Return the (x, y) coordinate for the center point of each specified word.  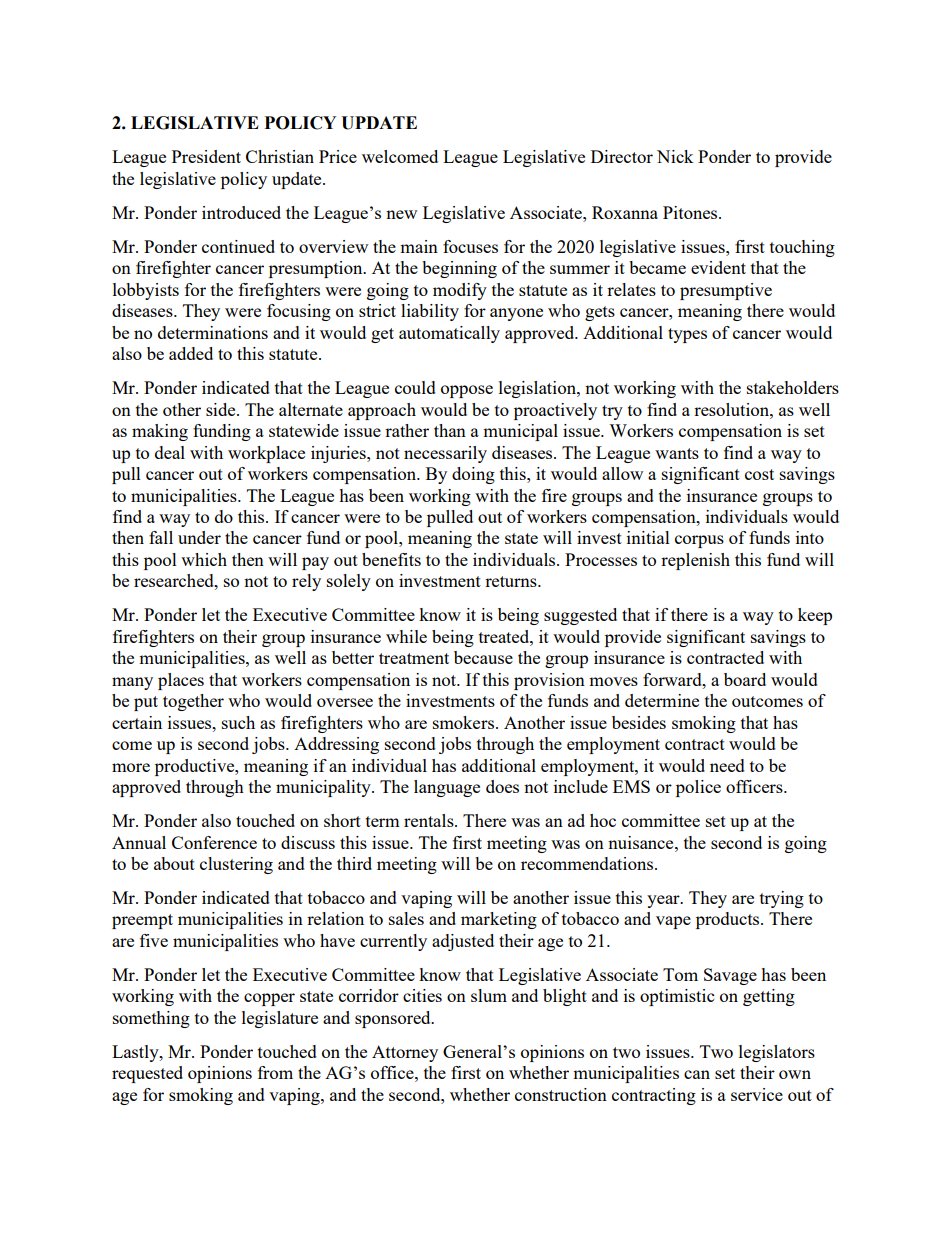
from (275, 1072)
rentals (430, 820)
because (483, 657)
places (181, 681)
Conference (214, 842)
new (401, 214)
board (745, 679)
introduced (241, 212)
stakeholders (793, 387)
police (698, 788)
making (160, 432)
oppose (467, 391)
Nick (675, 156)
